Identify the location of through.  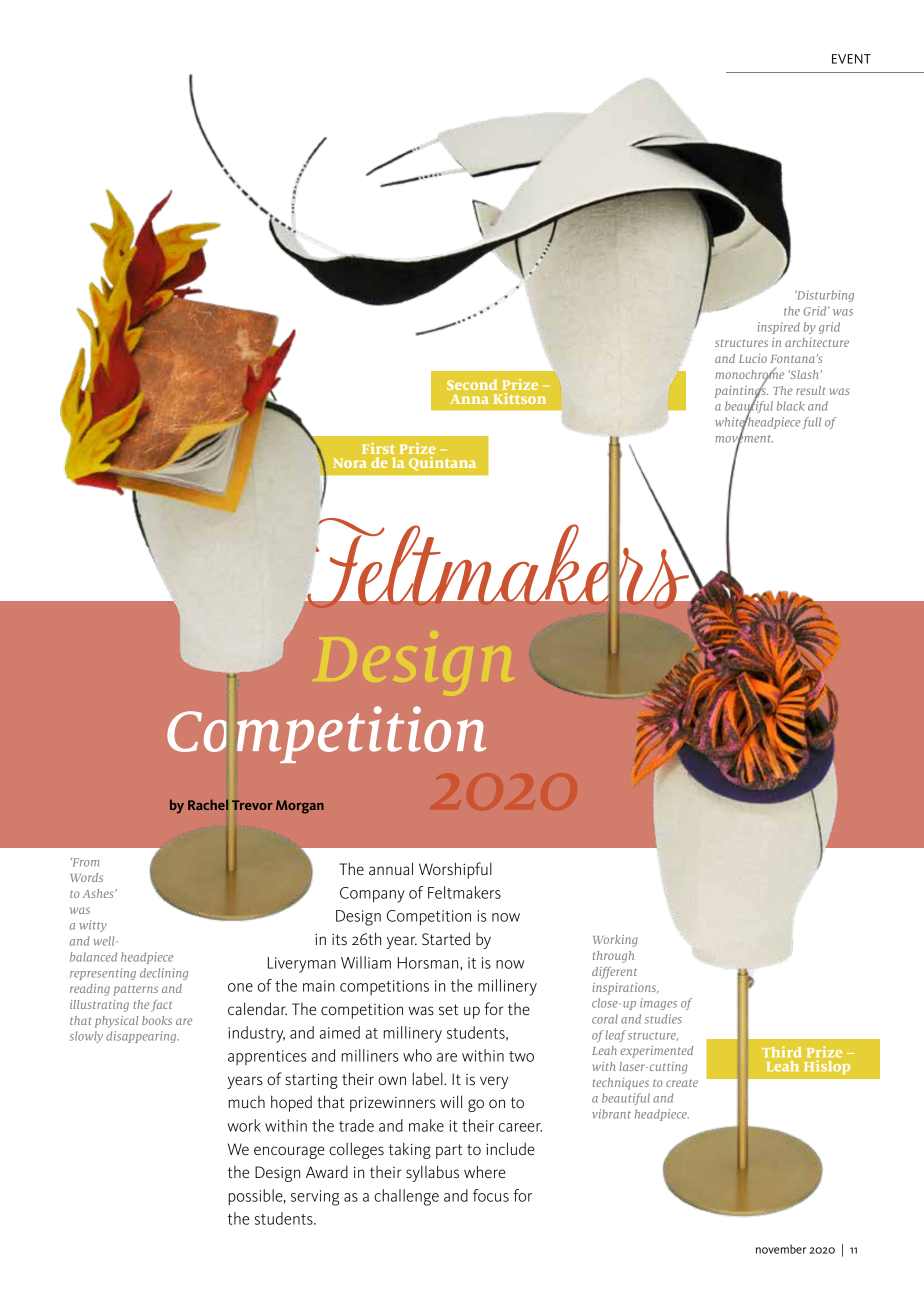
(613, 957).
